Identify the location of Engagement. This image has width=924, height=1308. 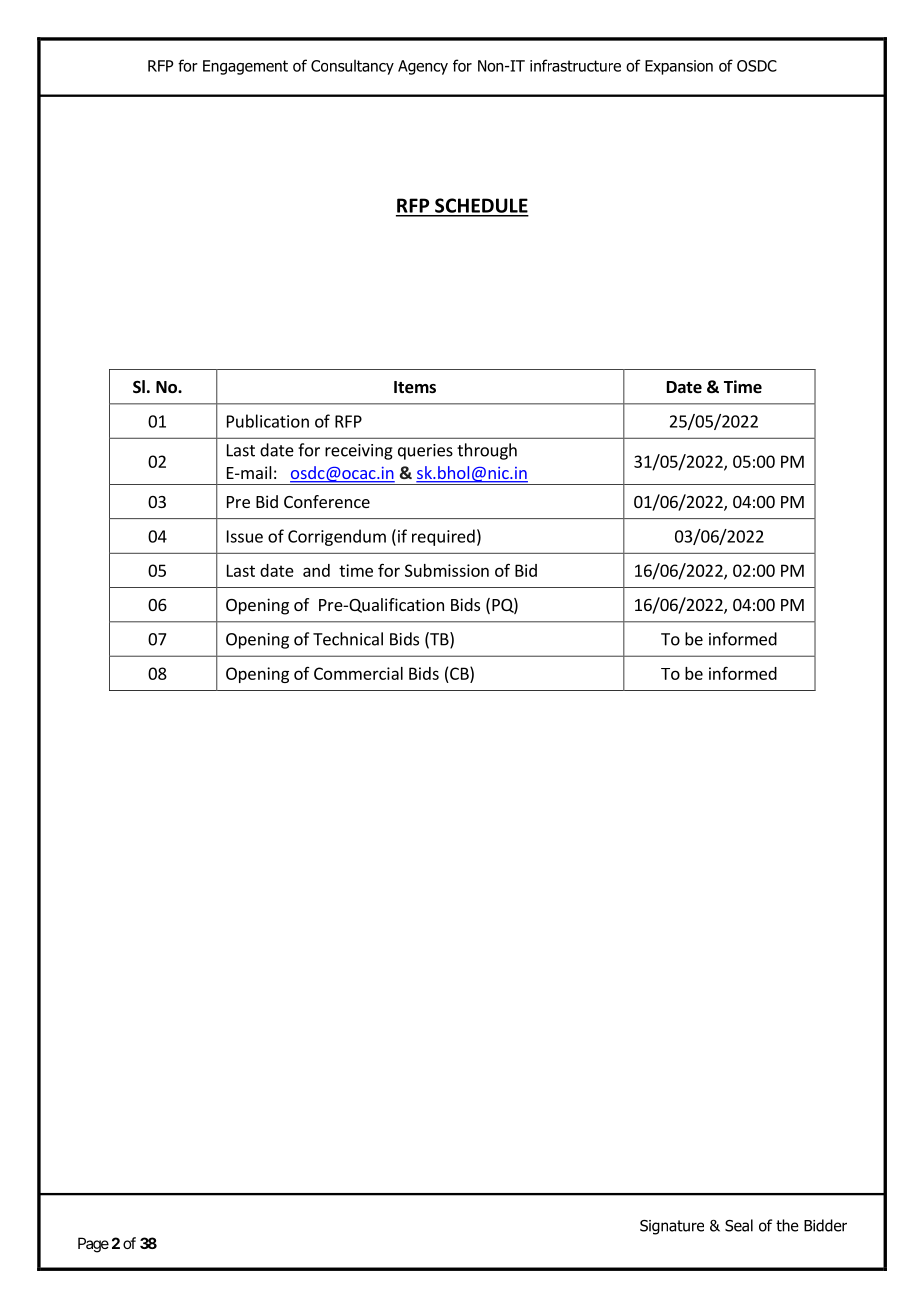
(245, 67).
